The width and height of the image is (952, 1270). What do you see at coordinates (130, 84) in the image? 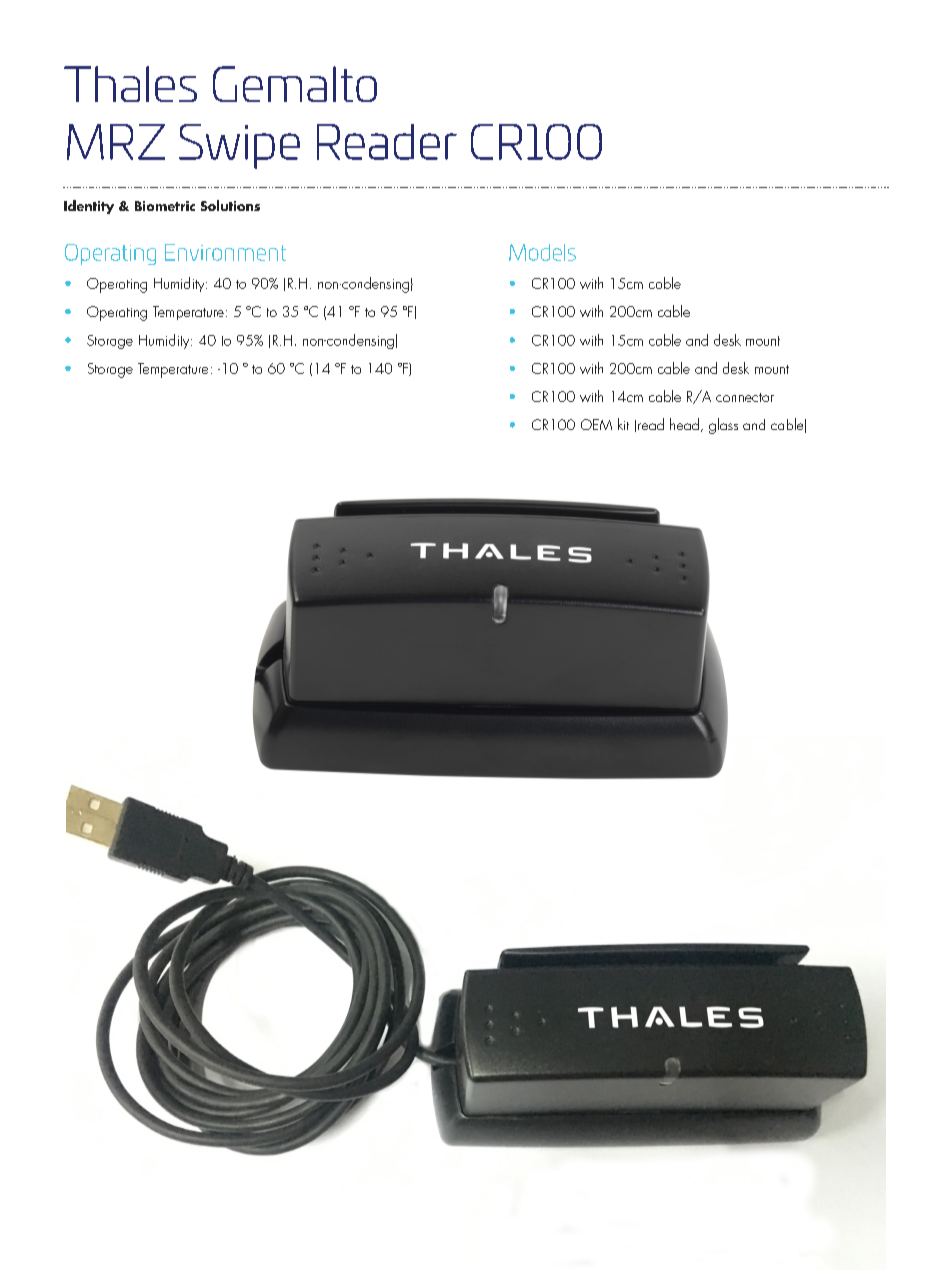
I see `Thales` at bounding box center [130, 84].
